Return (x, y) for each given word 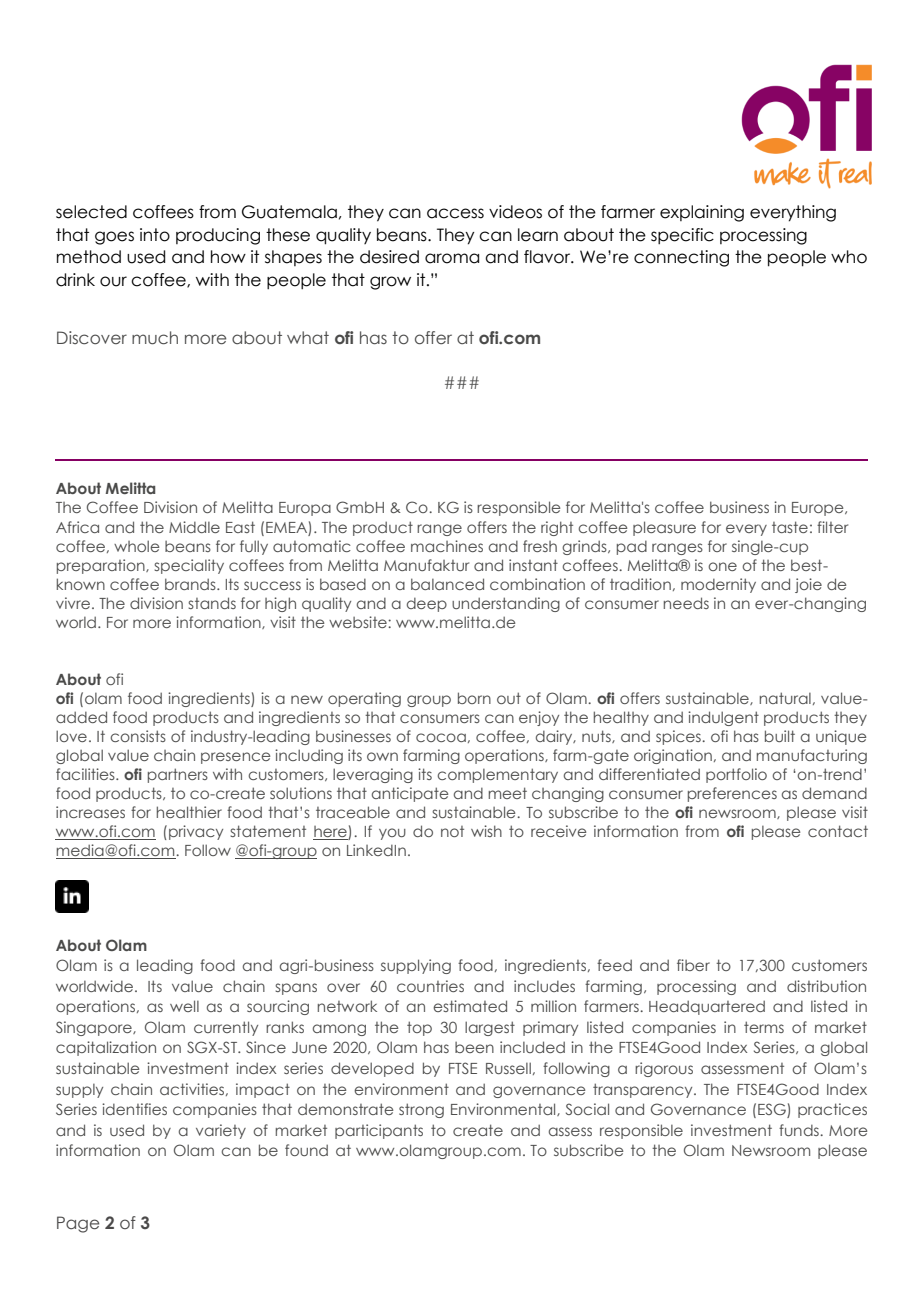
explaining (702, 213)
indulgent (723, 718)
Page (78, 1224)
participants (379, 1131)
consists (138, 736)
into (155, 235)
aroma (452, 258)
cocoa (441, 737)
